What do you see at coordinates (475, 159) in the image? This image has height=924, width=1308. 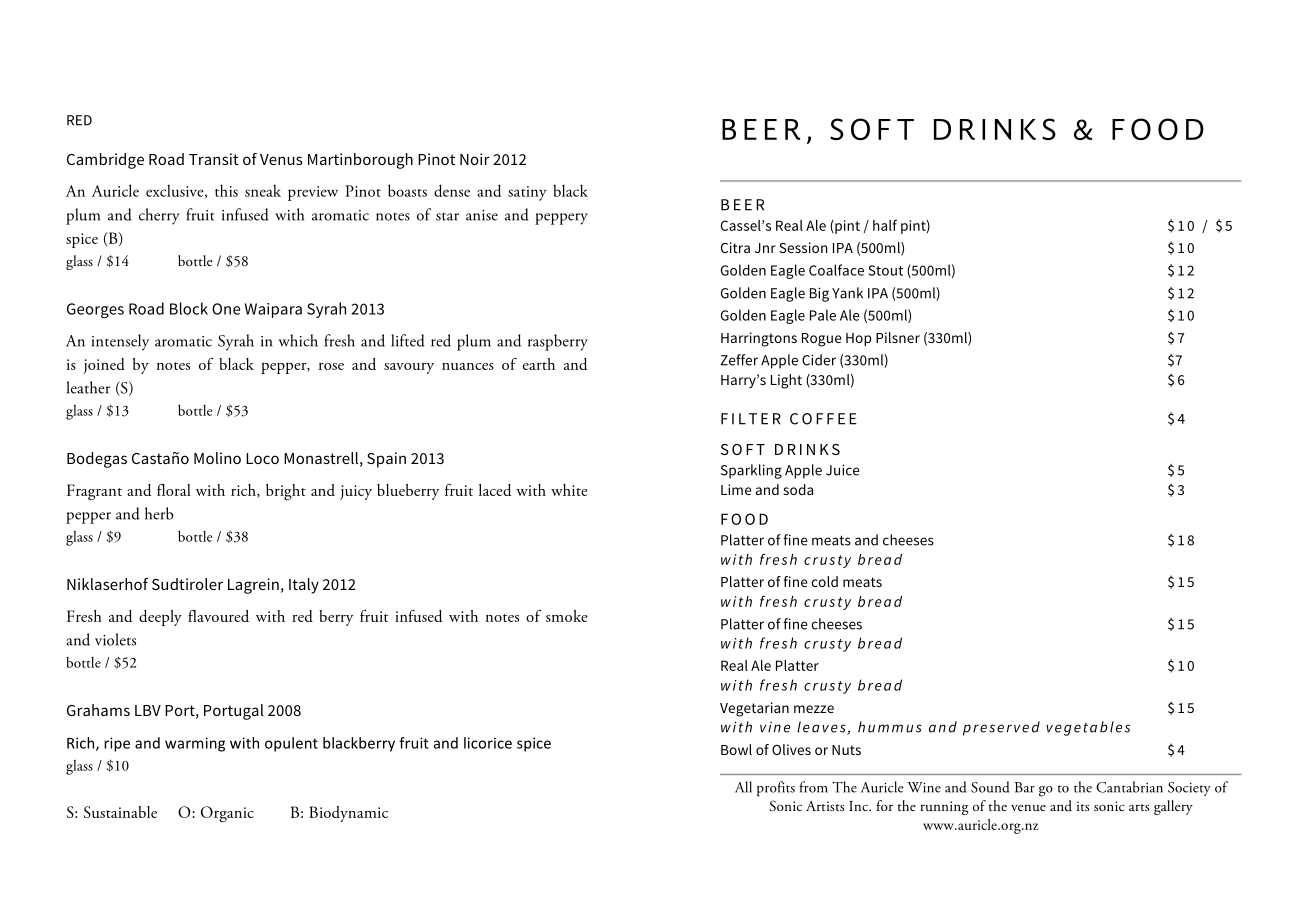 I see `Noir` at bounding box center [475, 159].
